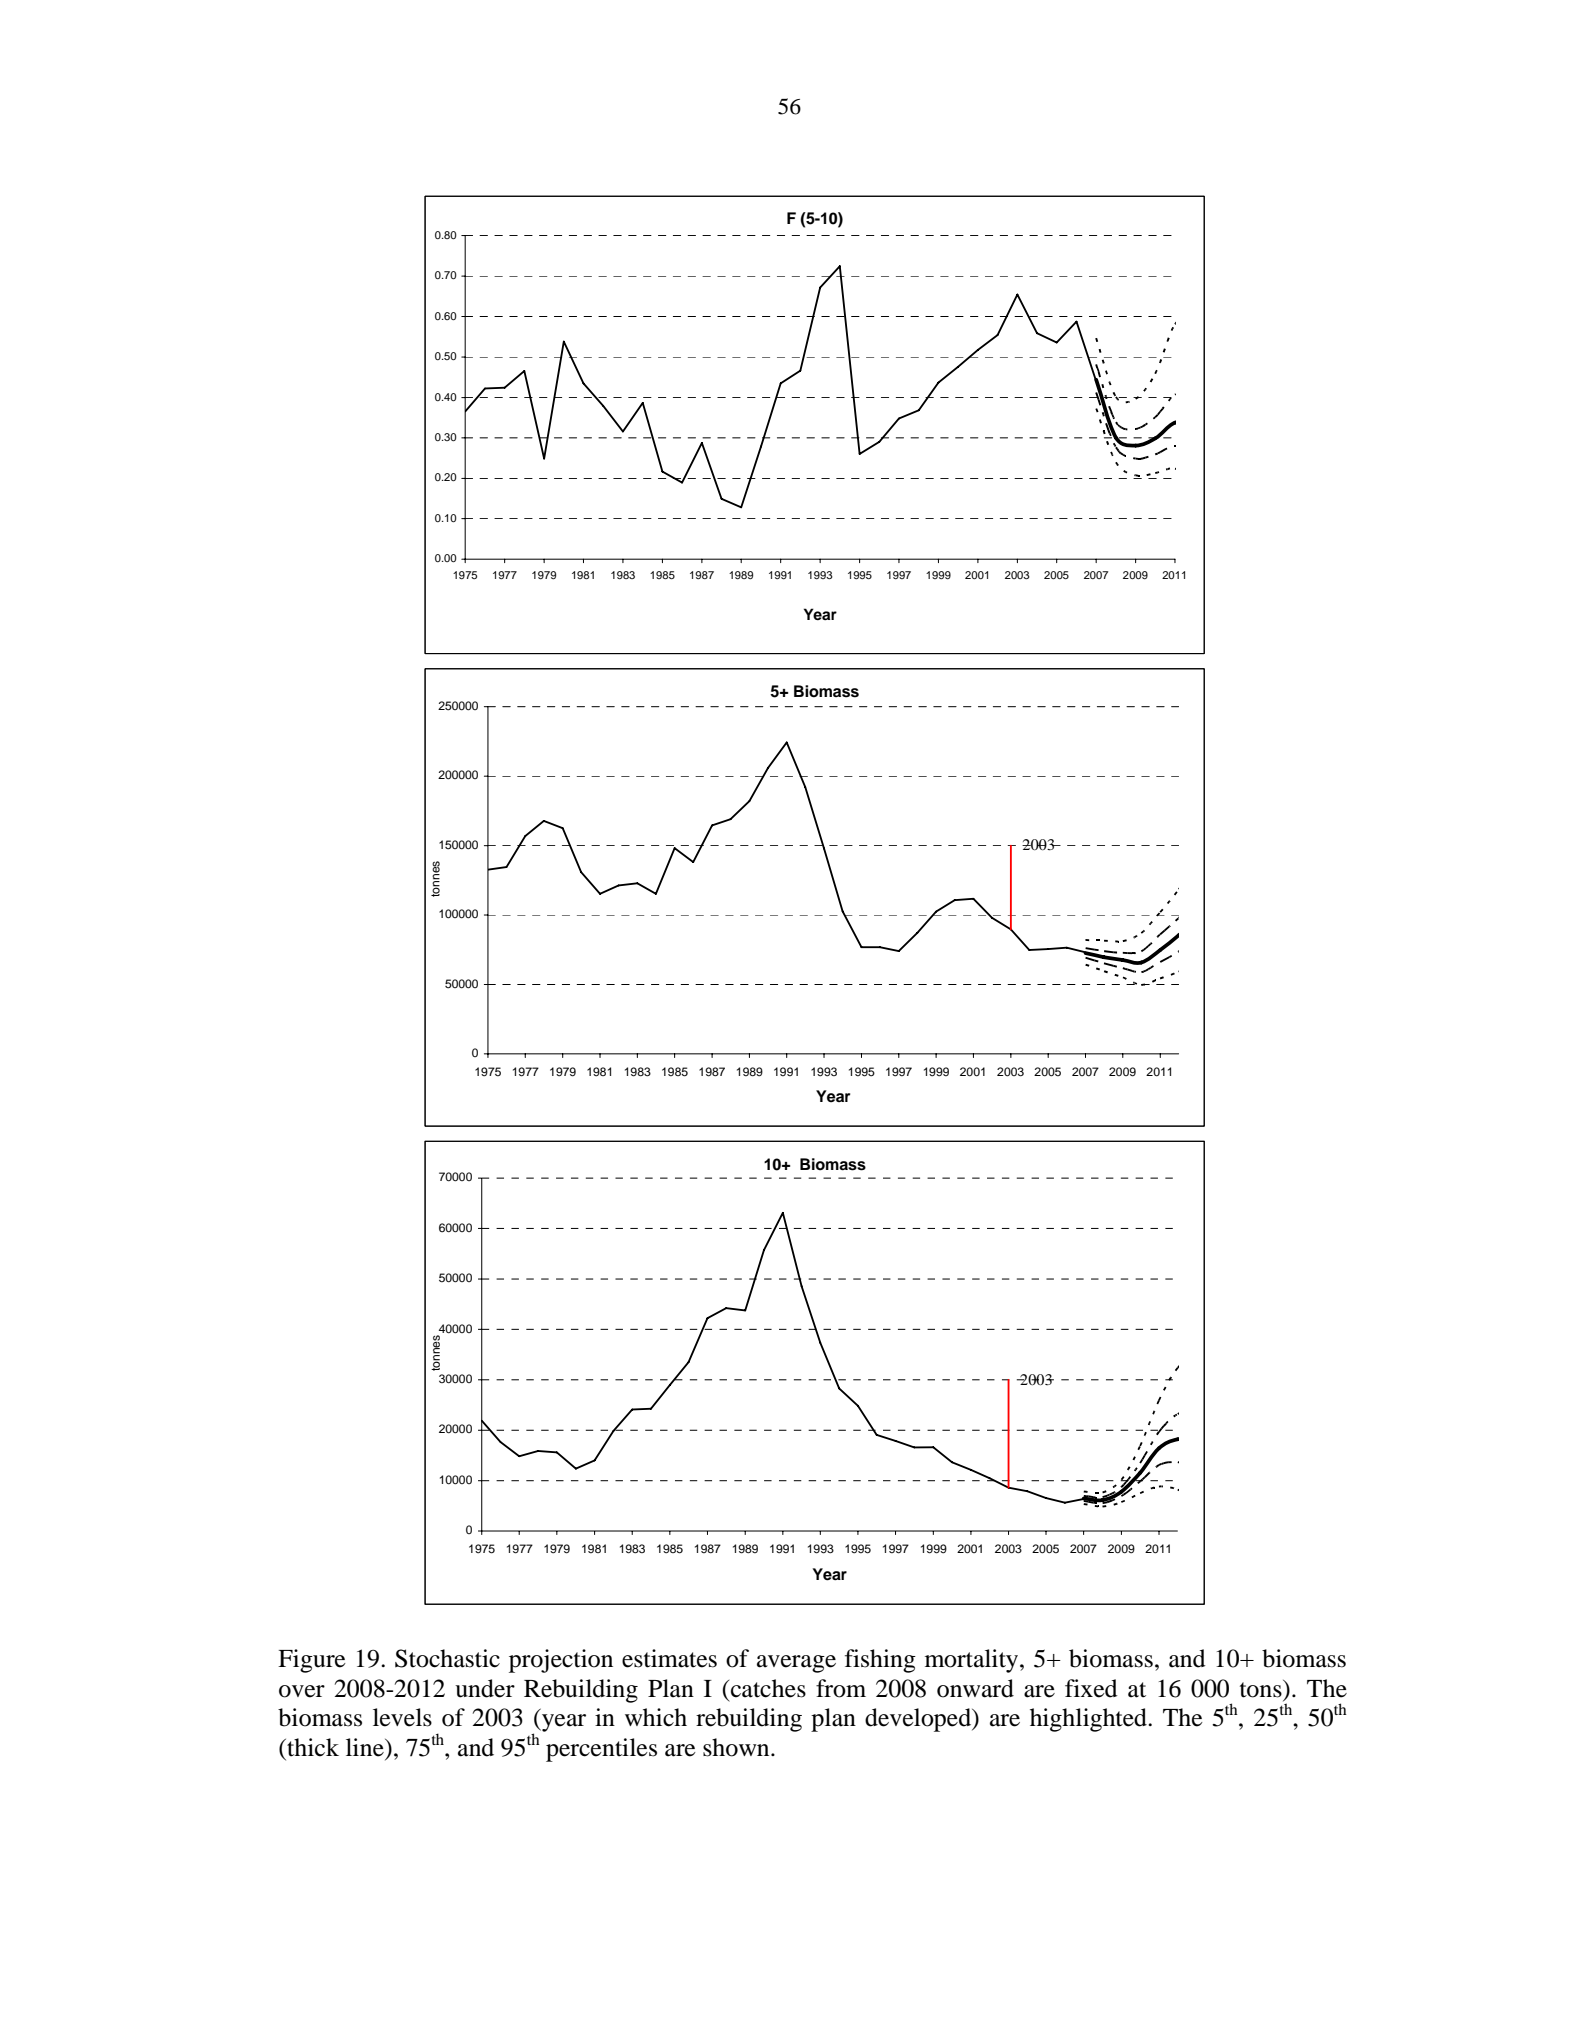 The width and height of the screenshot is (1579, 2043). I want to click on average, so click(796, 1664).
